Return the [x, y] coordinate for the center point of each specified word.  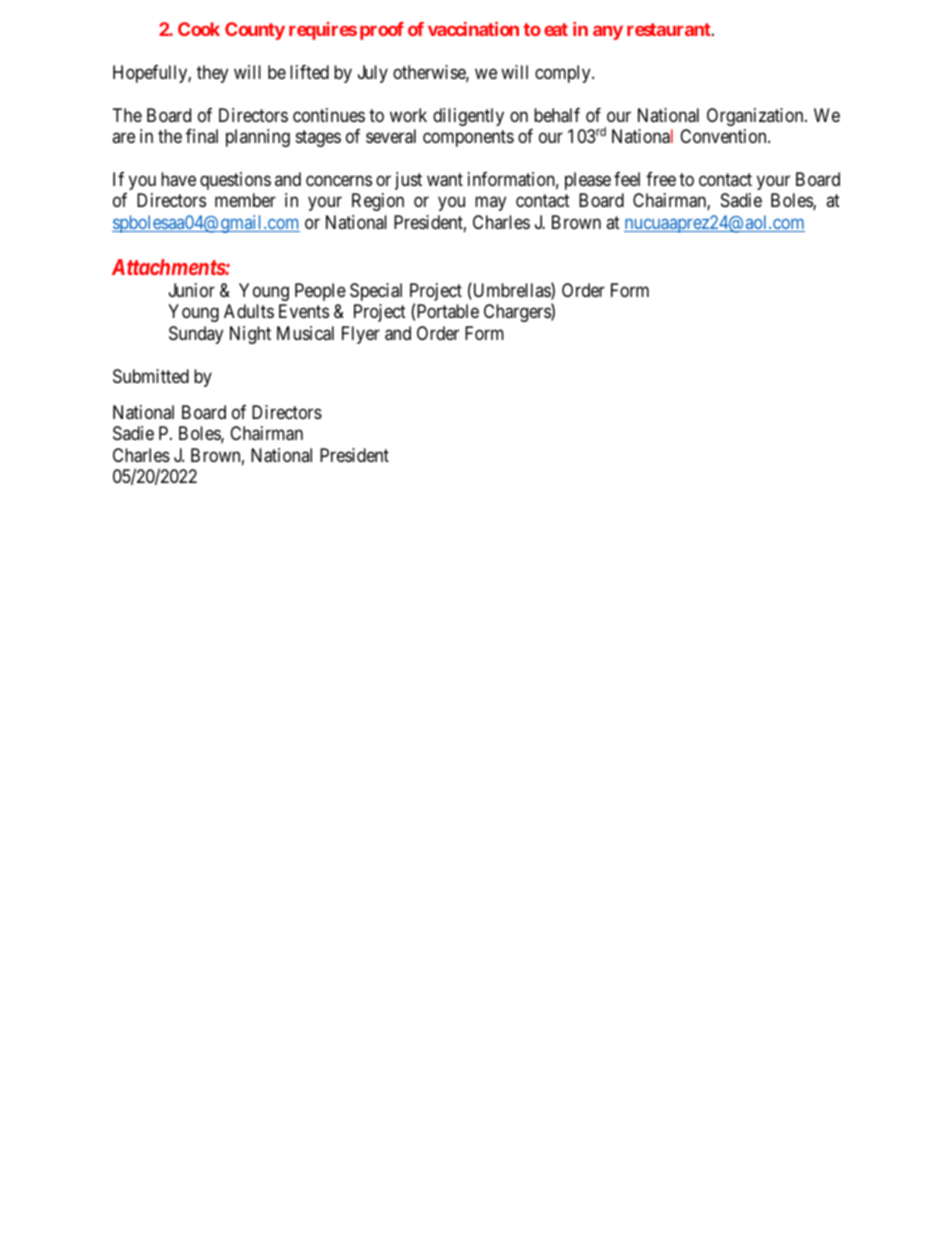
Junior [192, 290]
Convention [724, 136]
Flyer [361, 335]
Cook [199, 29]
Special [376, 292]
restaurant [670, 29]
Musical [305, 333]
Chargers [518, 313]
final [202, 136]
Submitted [151, 376]
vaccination [473, 29]
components [468, 138]
